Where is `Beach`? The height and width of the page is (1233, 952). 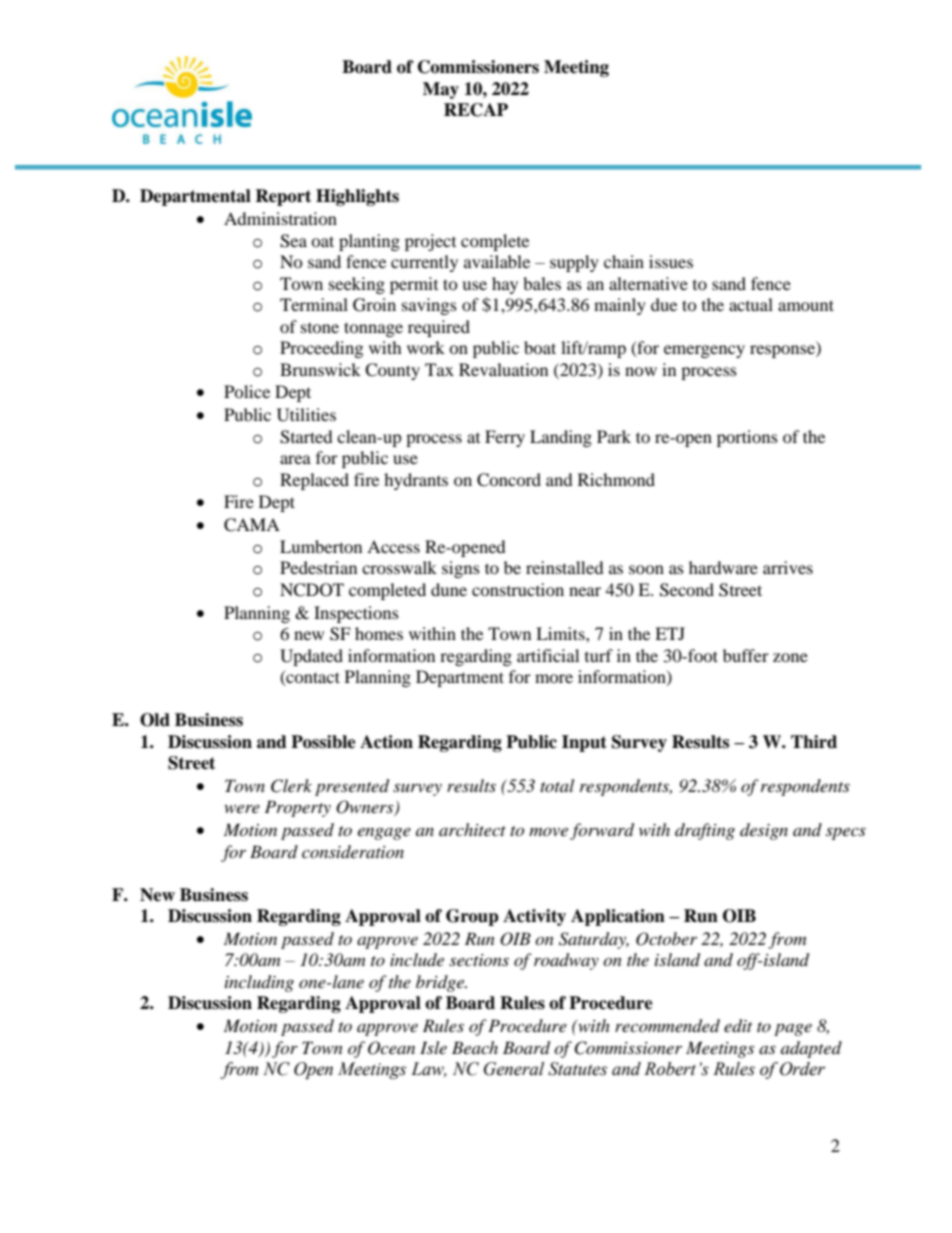
Beach is located at coordinates (475, 1047).
